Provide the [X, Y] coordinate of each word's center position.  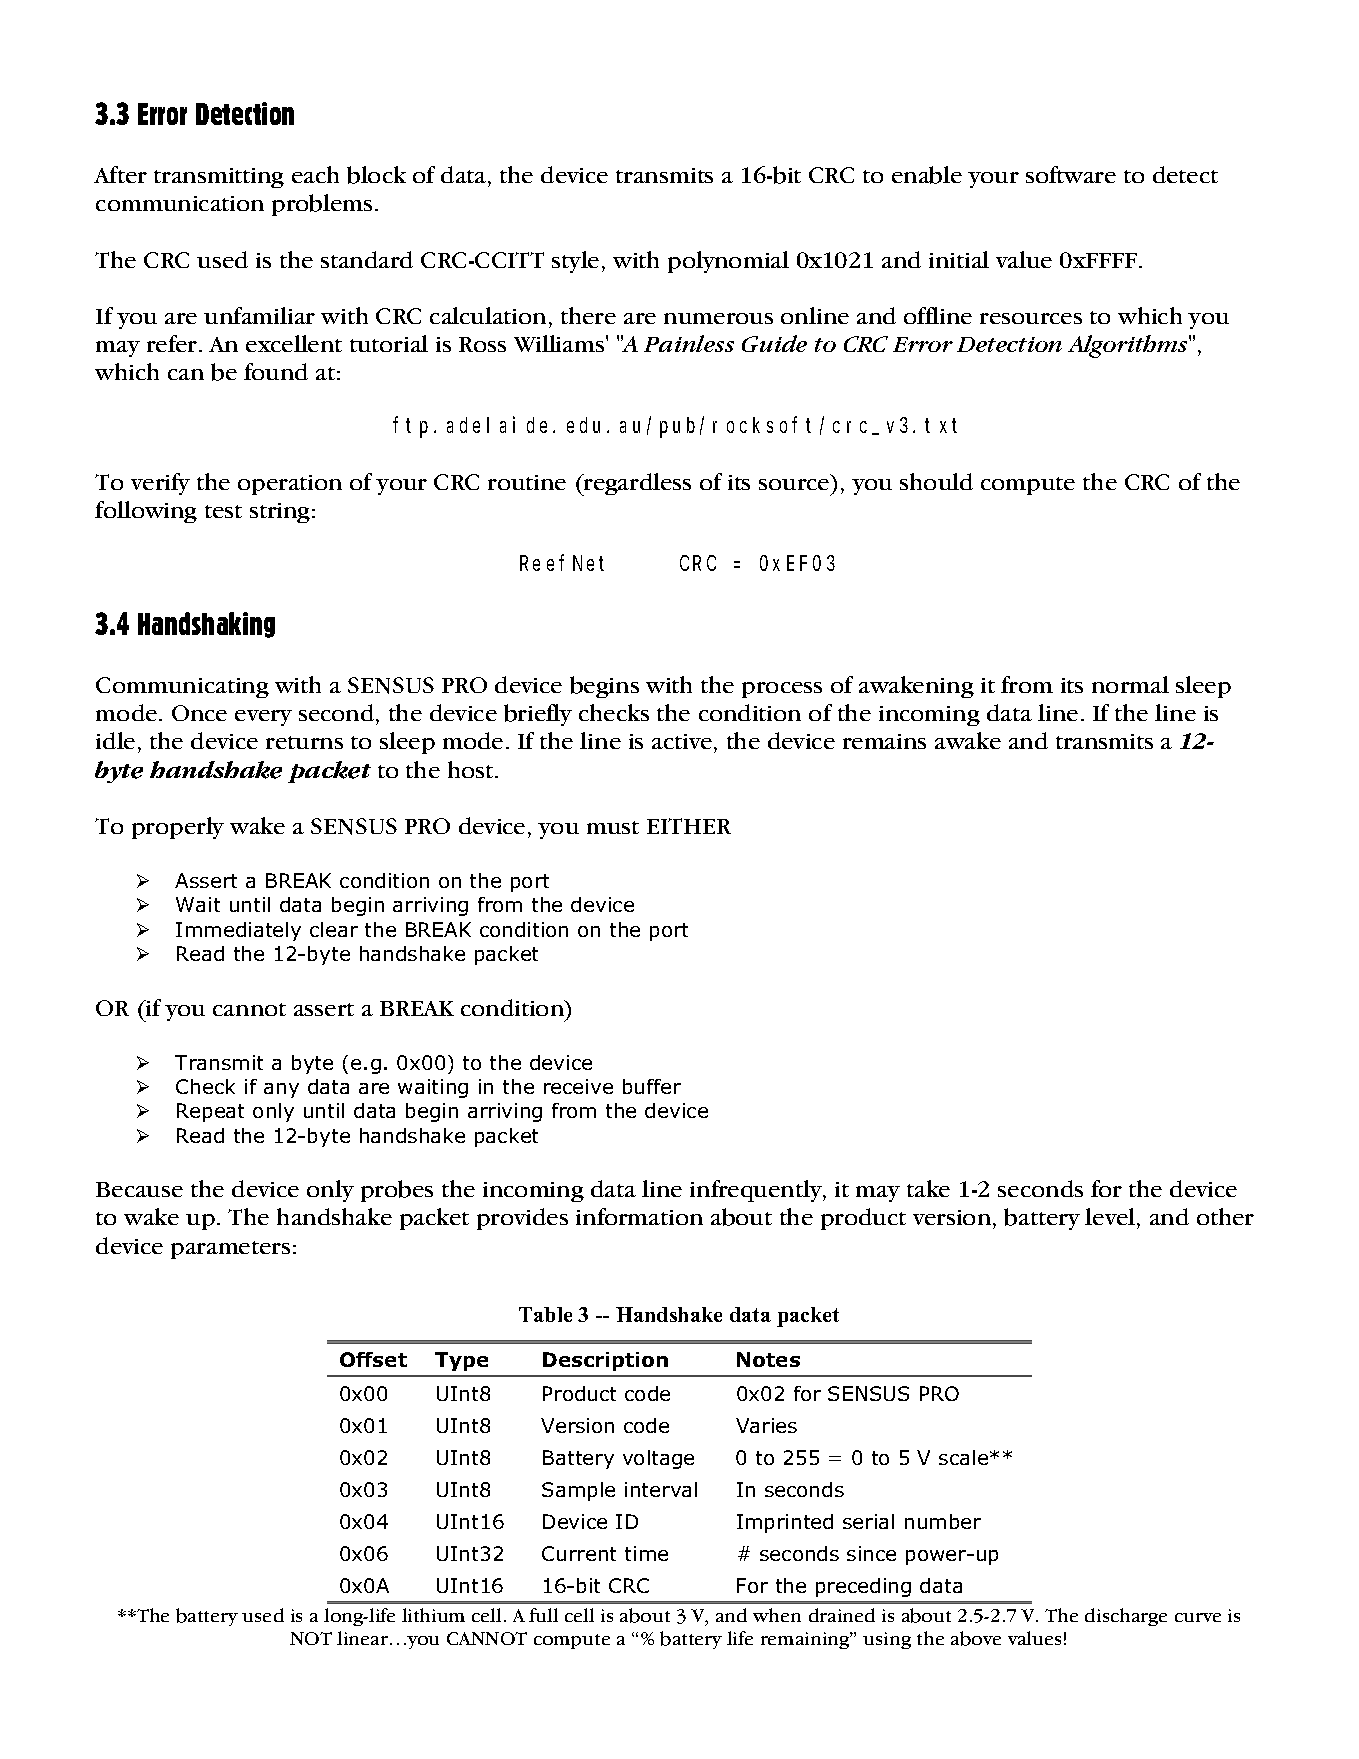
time [646, 1553]
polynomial [728, 262]
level [1111, 1218]
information [639, 1216]
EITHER [689, 826]
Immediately [238, 931]
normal [1130, 684]
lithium [433, 1615]
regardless [636, 484]
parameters [230, 1250]
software [1071, 174]
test [223, 511]
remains [884, 741]
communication [180, 203]
